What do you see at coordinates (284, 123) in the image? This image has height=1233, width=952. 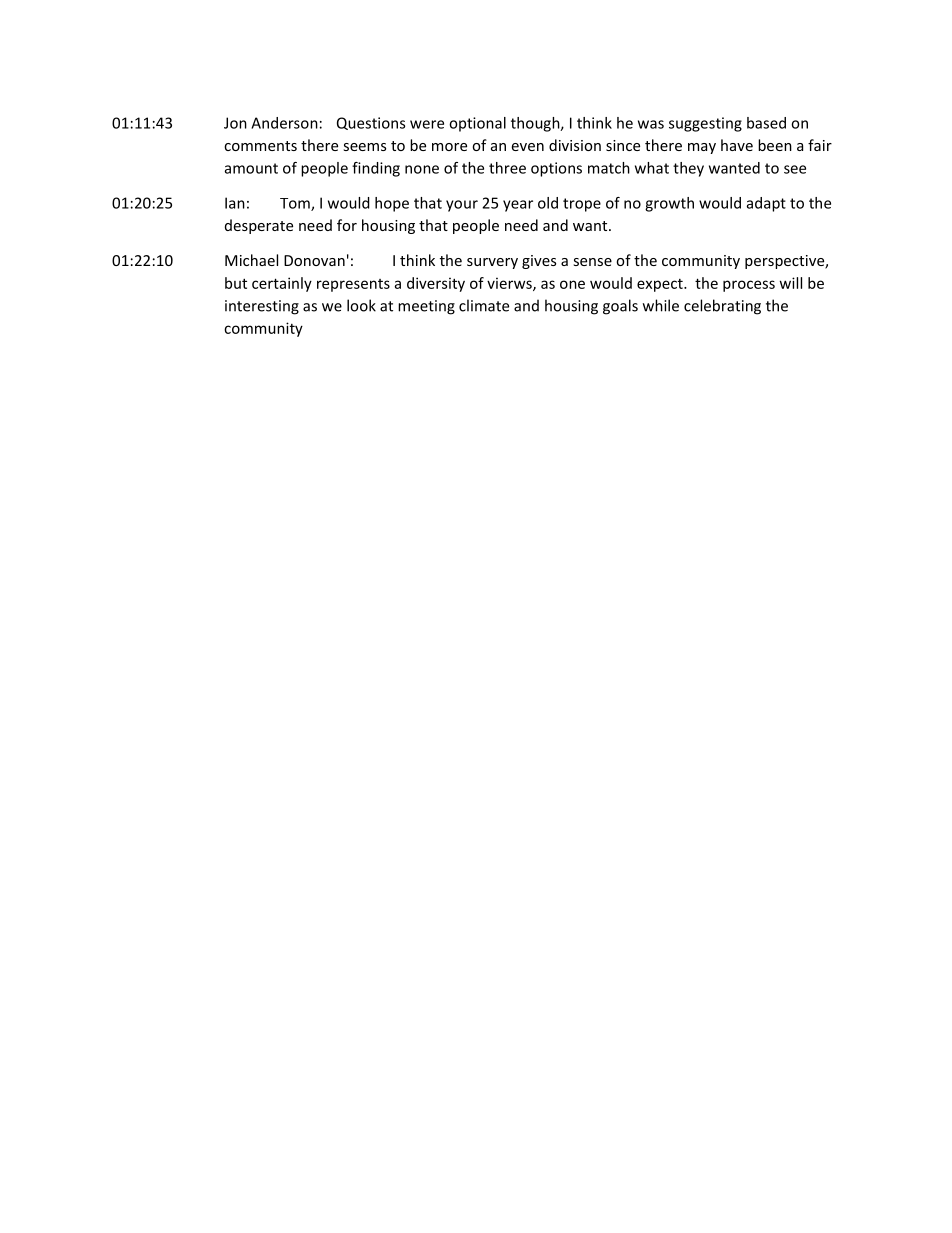 I see `Anderson` at bounding box center [284, 123].
